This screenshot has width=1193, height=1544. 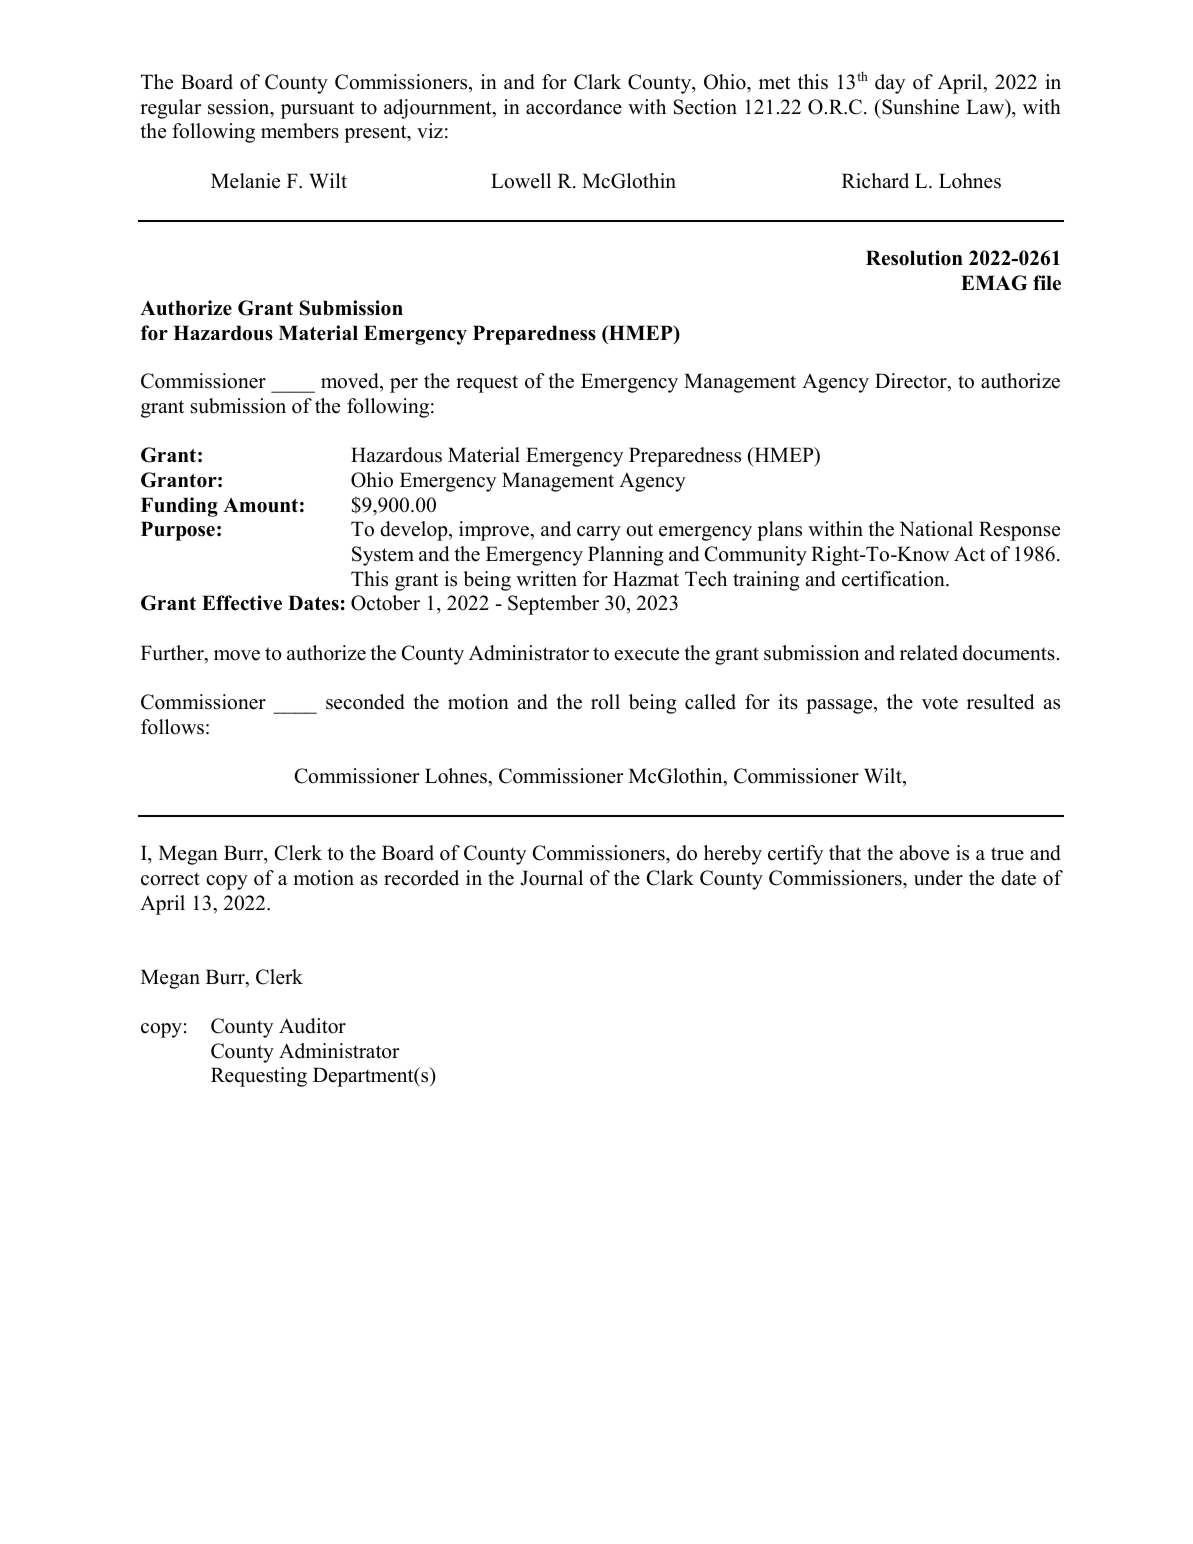 What do you see at coordinates (940, 703) in the screenshot?
I see `vote` at bounding box center [940, 703].
